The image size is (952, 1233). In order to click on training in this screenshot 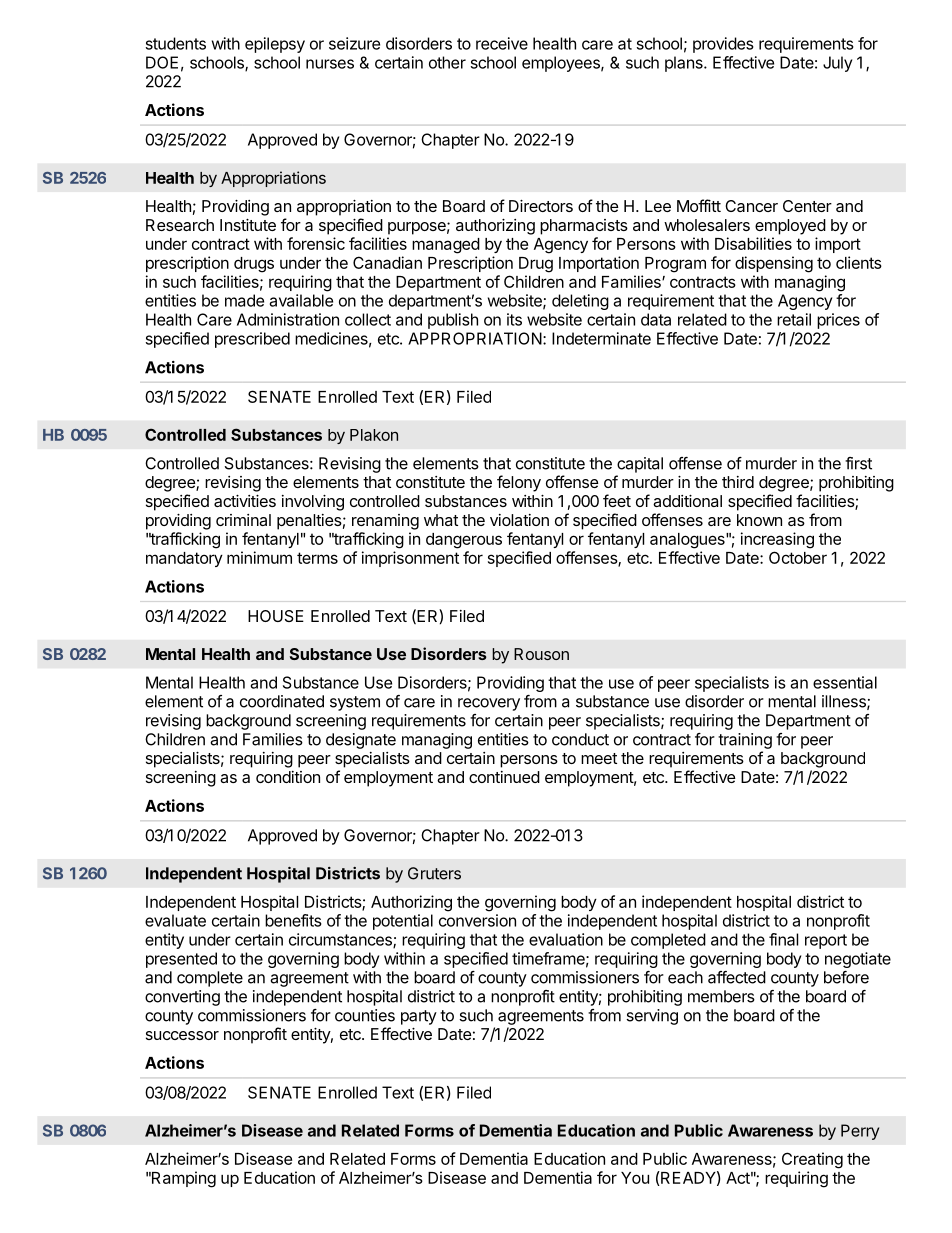, I will do `click(745, 741)`.
